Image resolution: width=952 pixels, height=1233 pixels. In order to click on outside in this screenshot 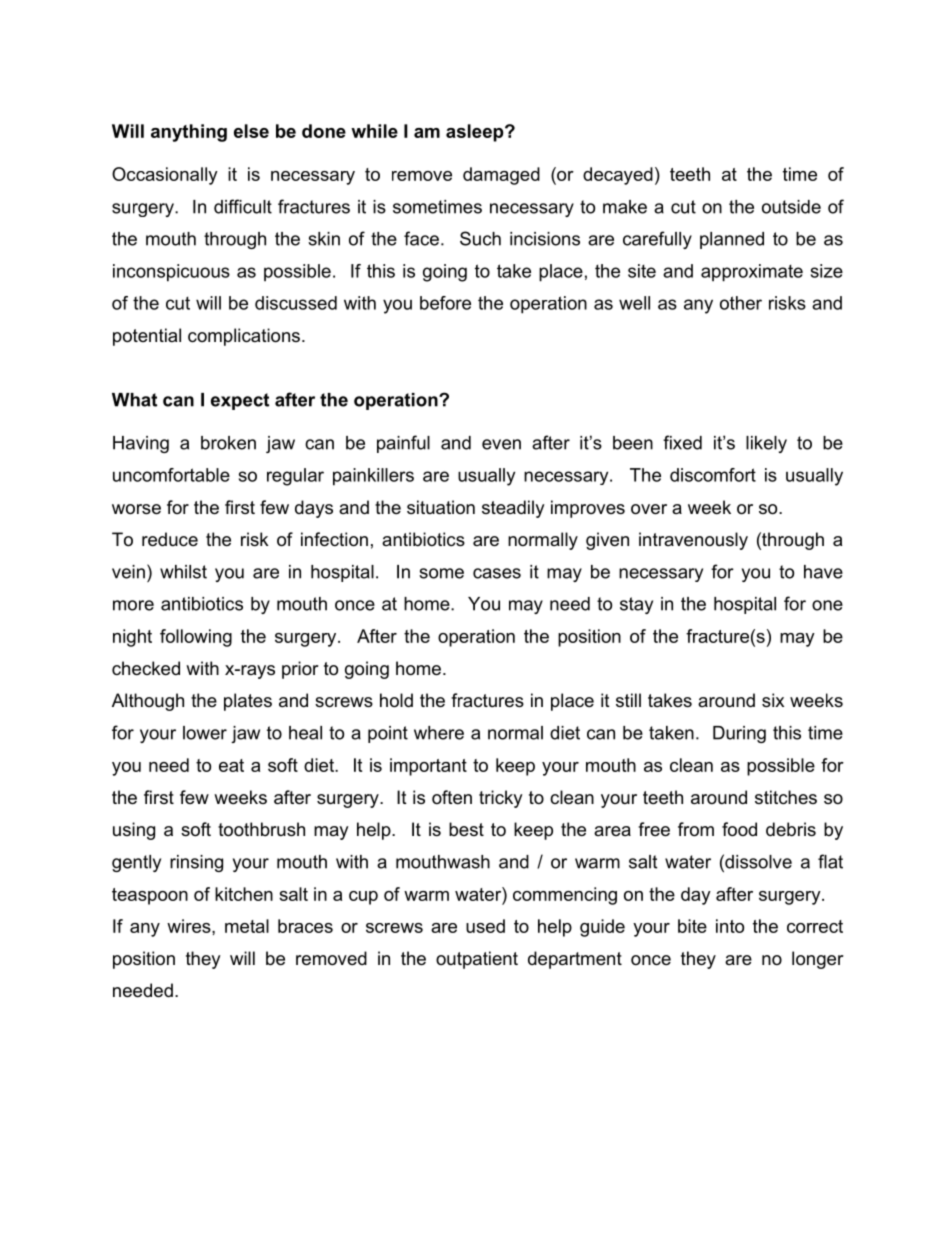, I will do `click(791, 207)`.
